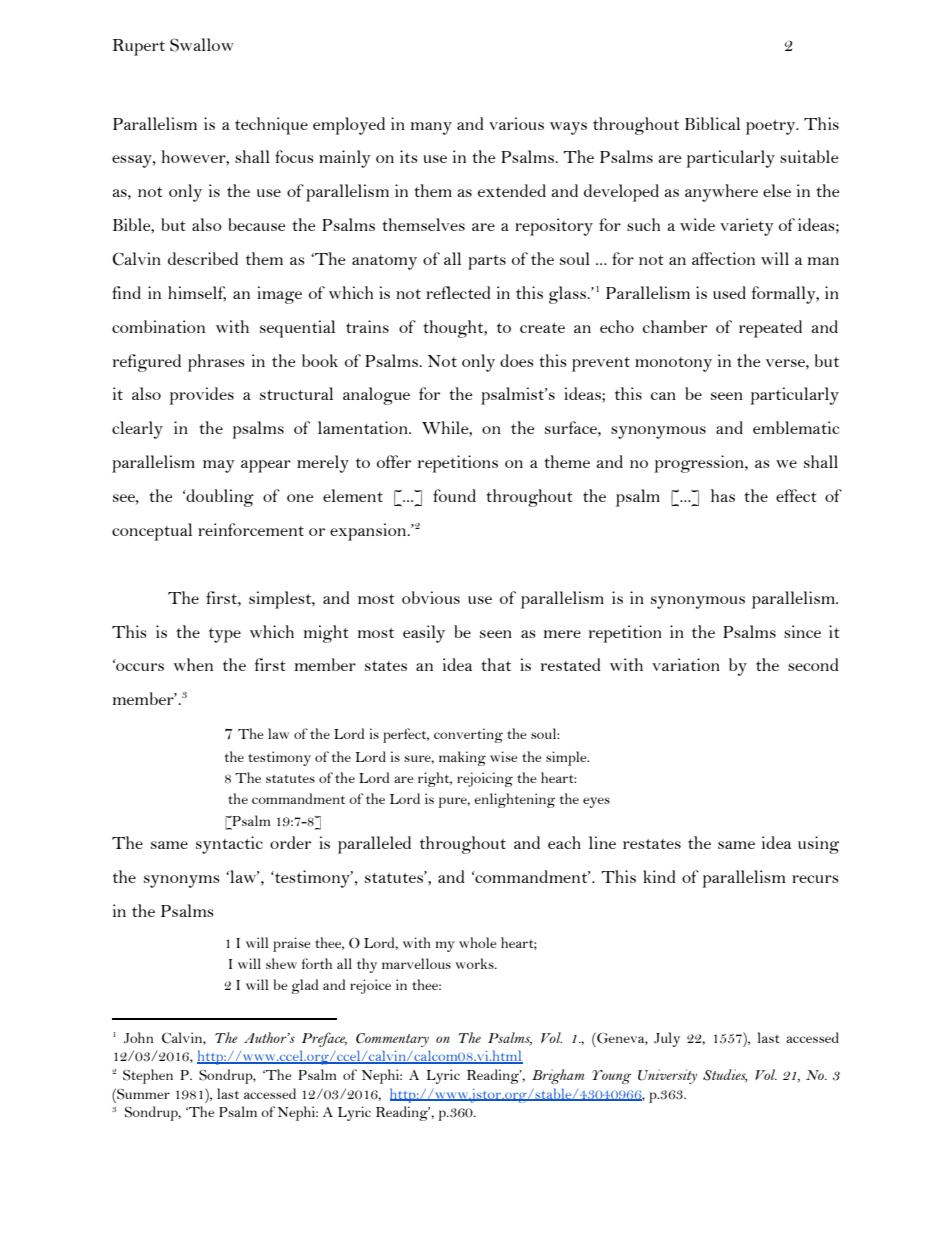 The image size is (952, 1233). I want to click on Stephen, so click(148, 1076).
